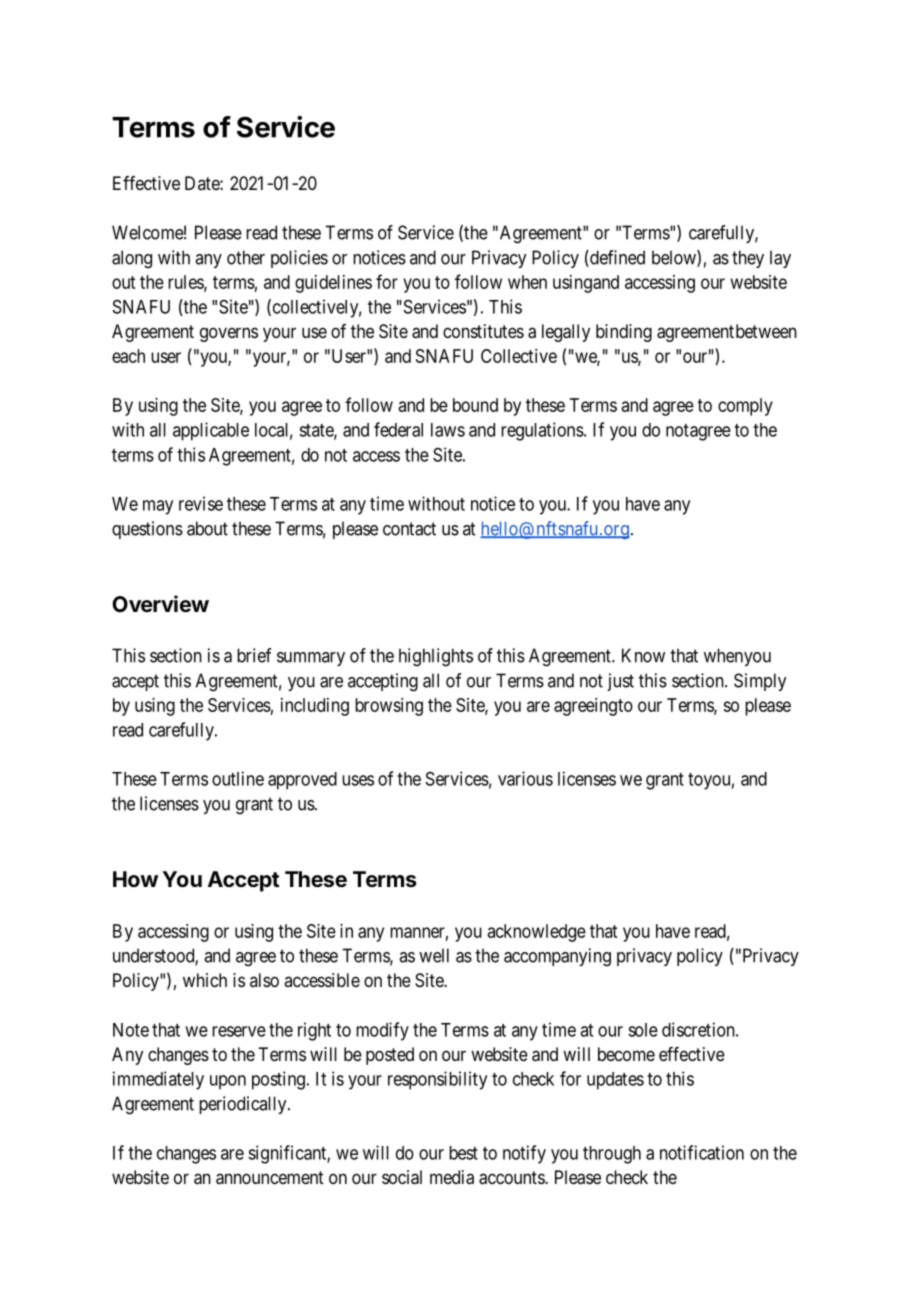  Describe the element at coordinates (246, 257) in the screenshot. I see `other` at that location.
